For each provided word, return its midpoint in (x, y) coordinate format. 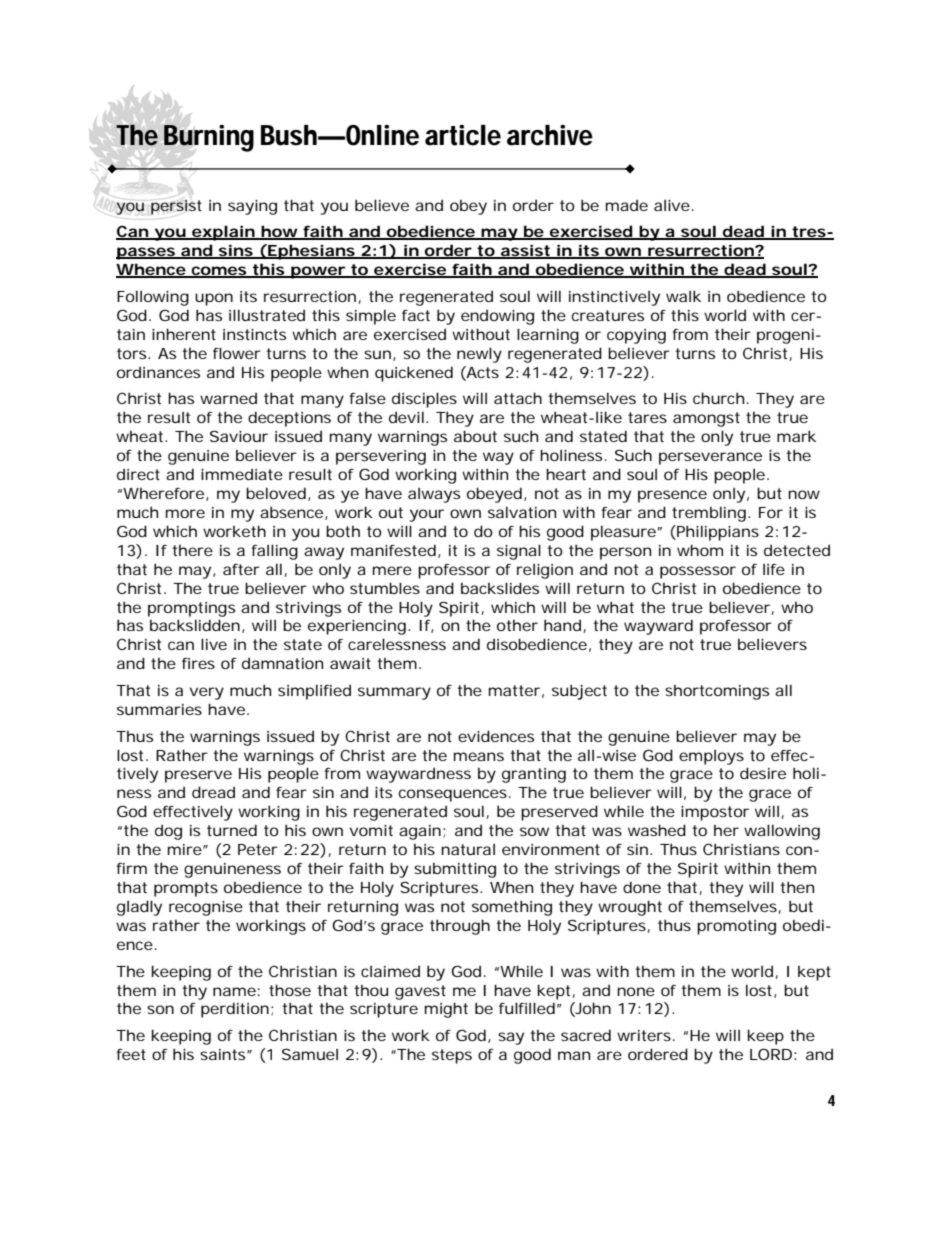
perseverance (710, 458)
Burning (209, 138)
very (207, 693)
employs (711, 757)
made (627, 205)
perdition (235, 1010)
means (479, 756)
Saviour (239, 436)
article (463, 135)
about (475, 436)
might (446, 1010)
